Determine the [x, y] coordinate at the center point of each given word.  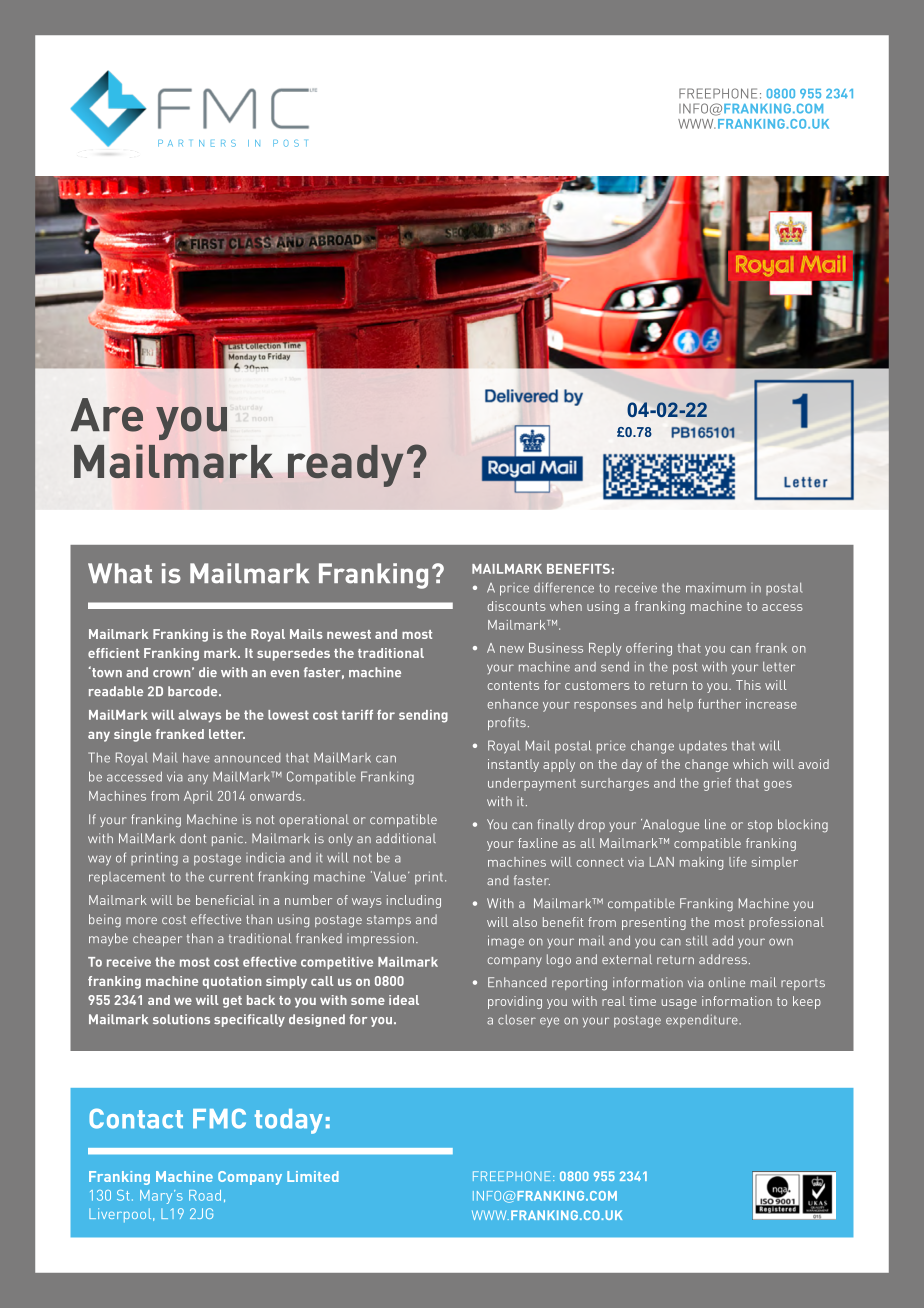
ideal [404, 1000]
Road [205, 1195]
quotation [232, 982]
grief [717, 784]
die [208, 672]
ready [345, 466]
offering [649, 649]
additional [406, 838]
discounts [517, 606]
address [723, 959]
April [198, 797]
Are [107, 415]
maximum [716, 587]
